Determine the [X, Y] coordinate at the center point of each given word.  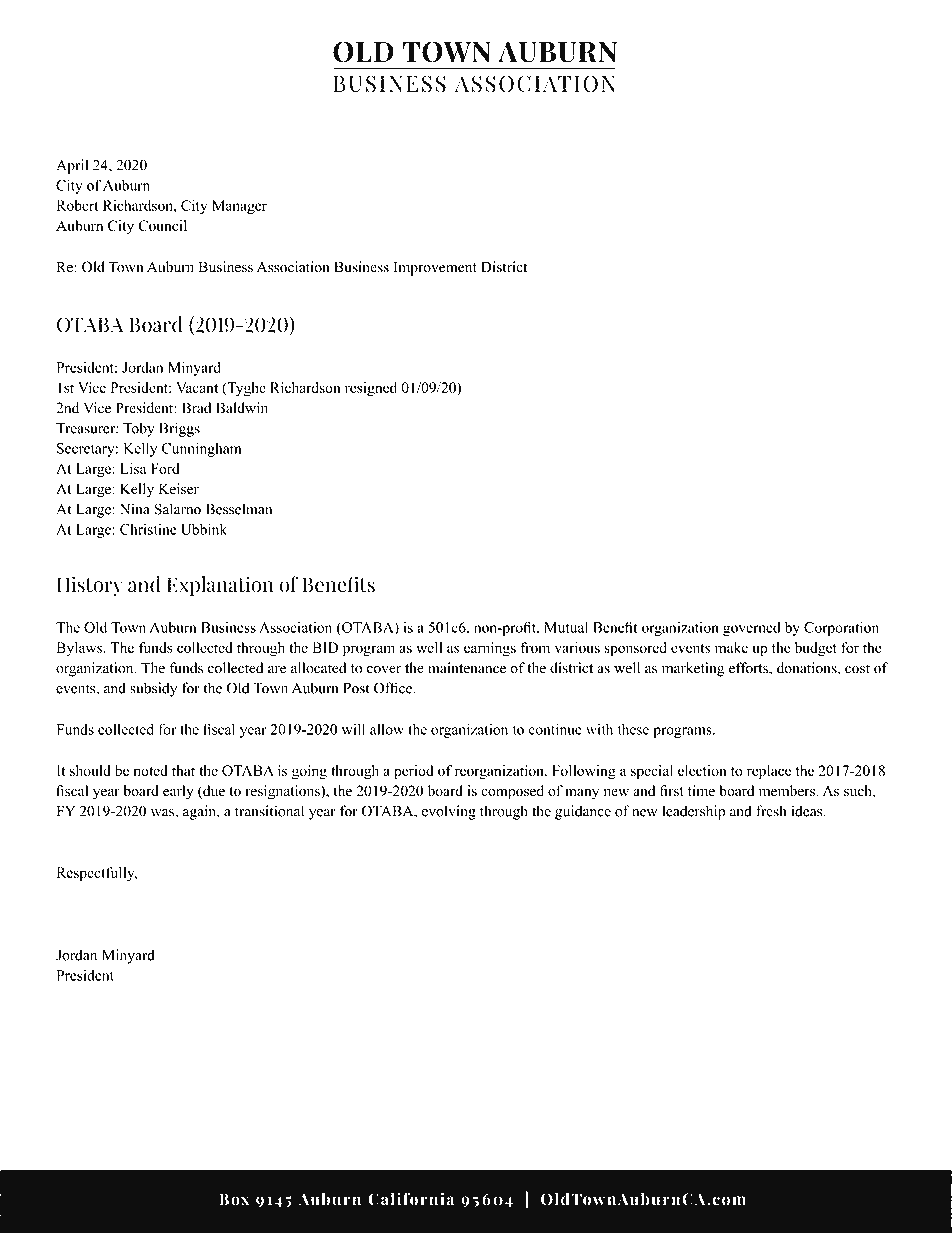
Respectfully [97, 874]
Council [162, 225]
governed [751, 629]
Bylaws [81, 649]
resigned [371, 389]
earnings [490, 649]
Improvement [435, 268]
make [731, 647]
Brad [196, 408]
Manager [239, 207]
